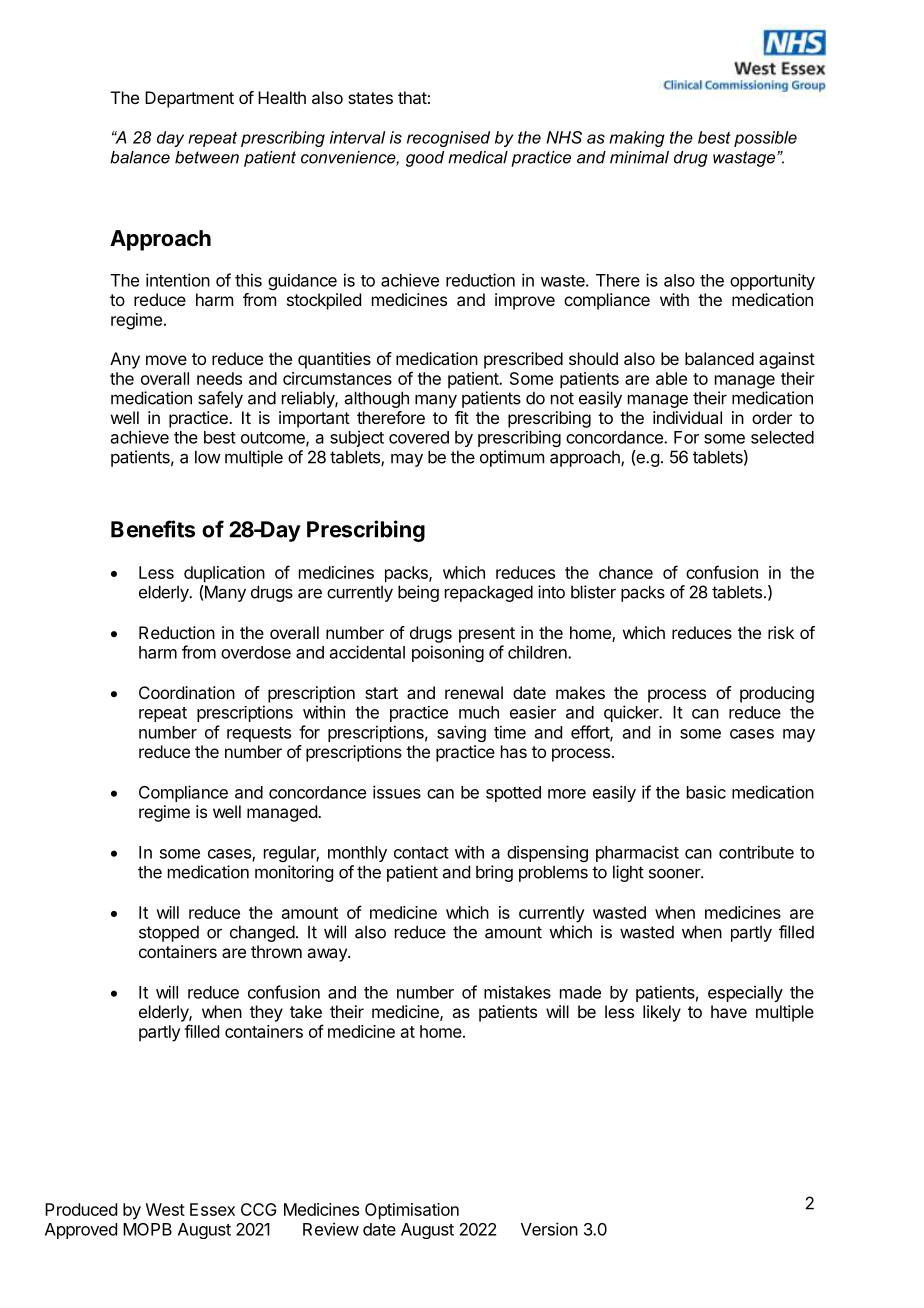  I want to click on Coordination, so click(187, 692).
